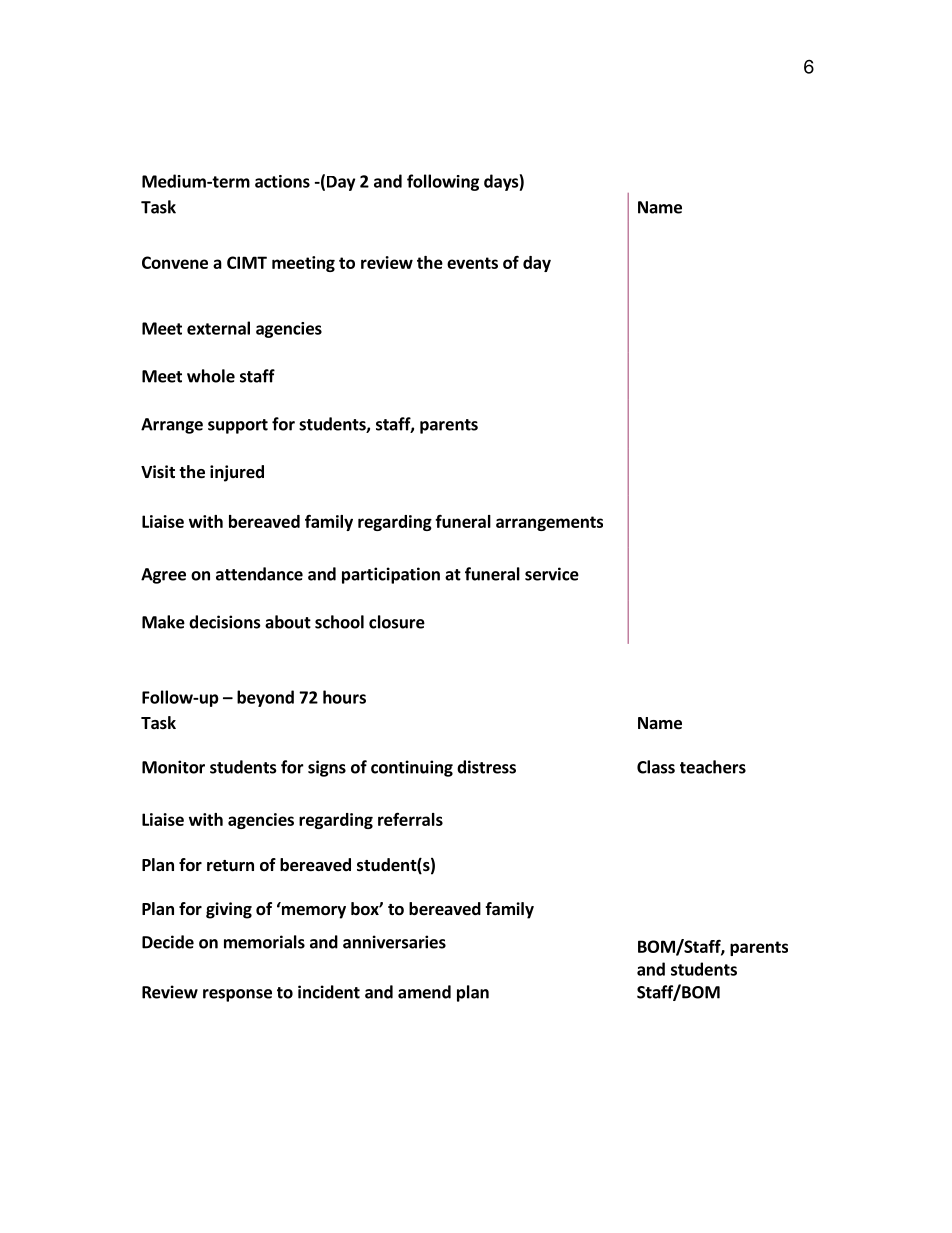 The image size is (952, 1233). Describe the element at coordinates (282, 181) in the screenshot. I see `actions` at that location.
